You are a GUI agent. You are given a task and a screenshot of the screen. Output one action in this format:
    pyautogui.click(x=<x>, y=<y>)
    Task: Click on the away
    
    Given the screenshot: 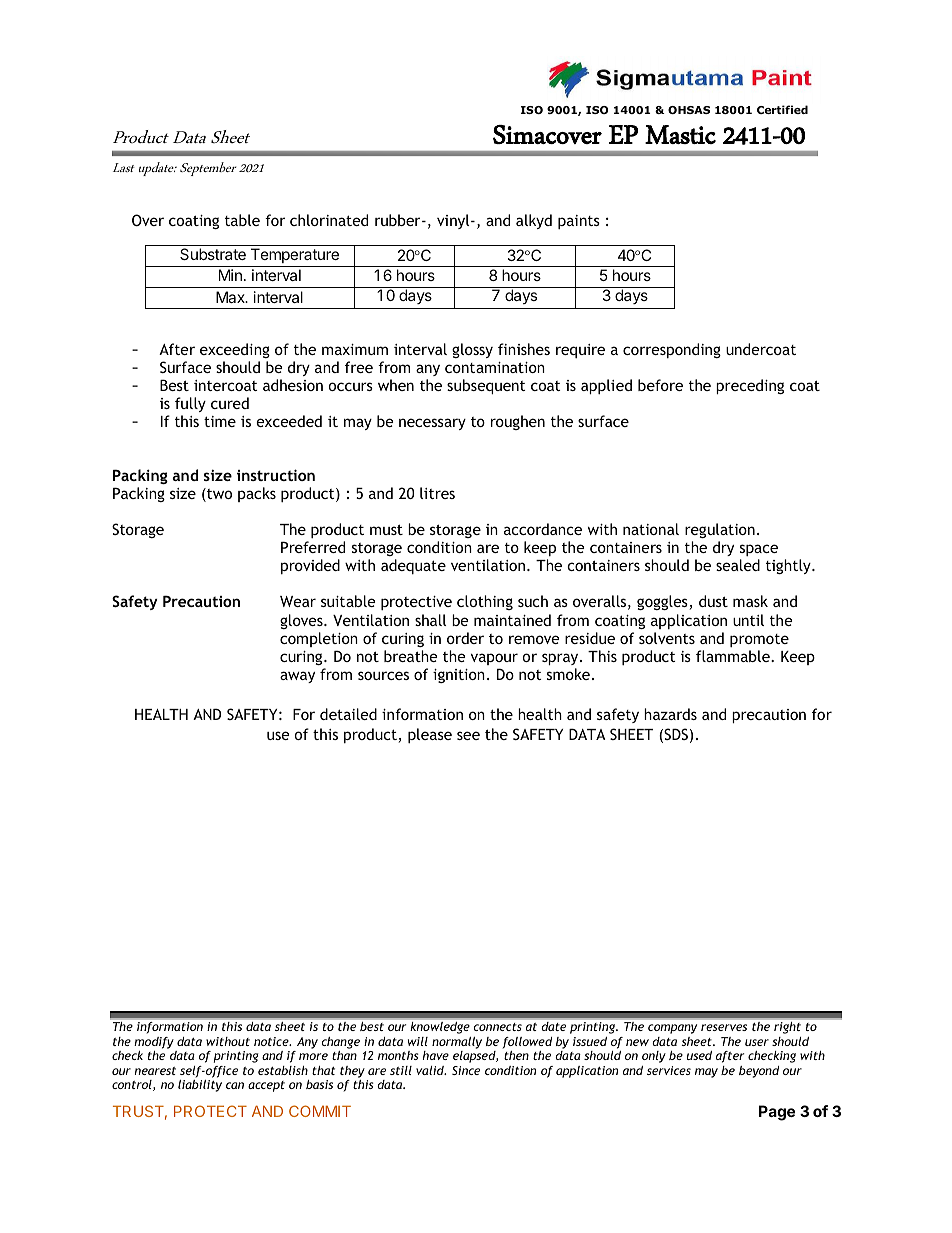 What is the action you would take?
    pyautogui.click(x=297, y=677)
